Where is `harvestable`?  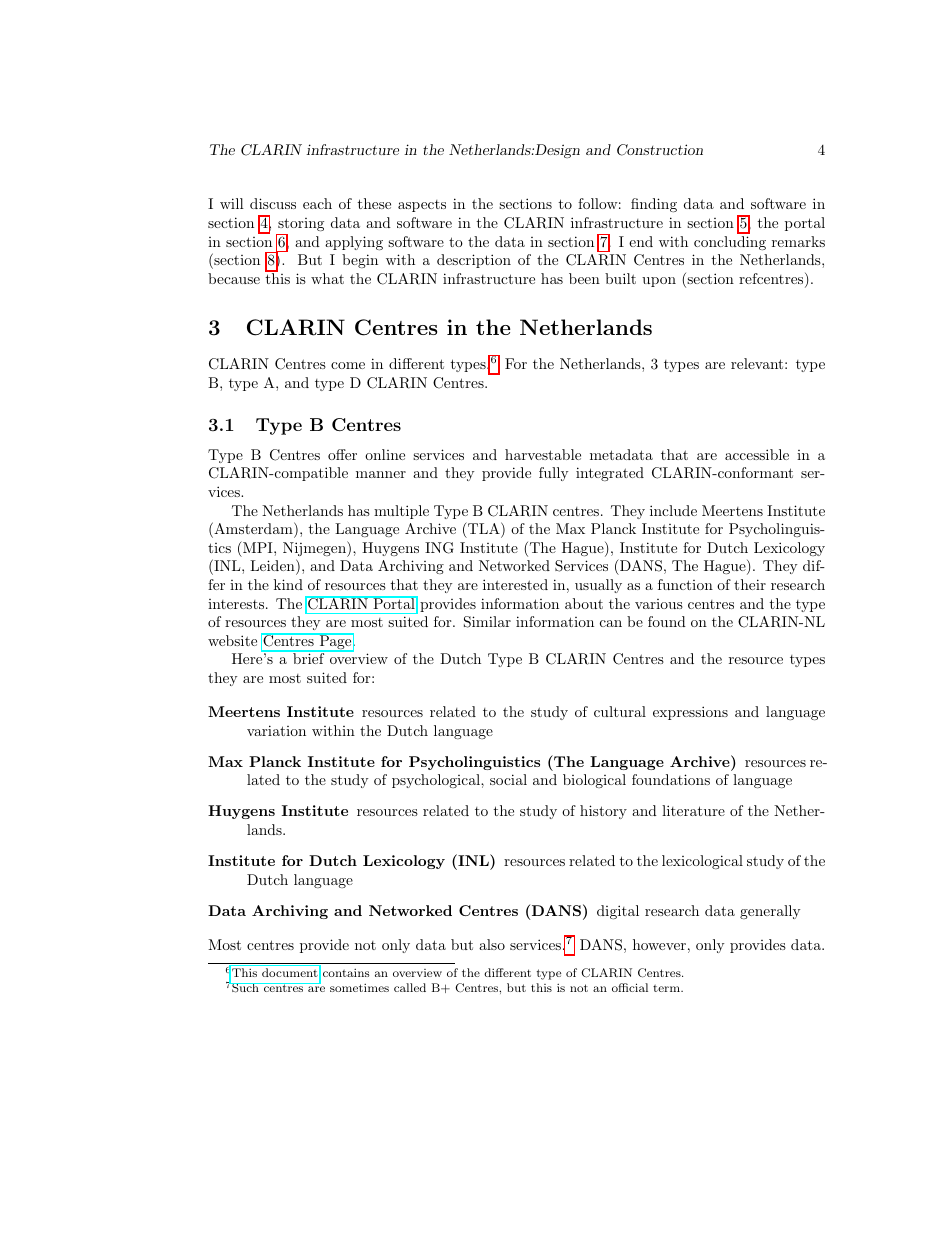 harvestable is located at coordinates (543, 454).
